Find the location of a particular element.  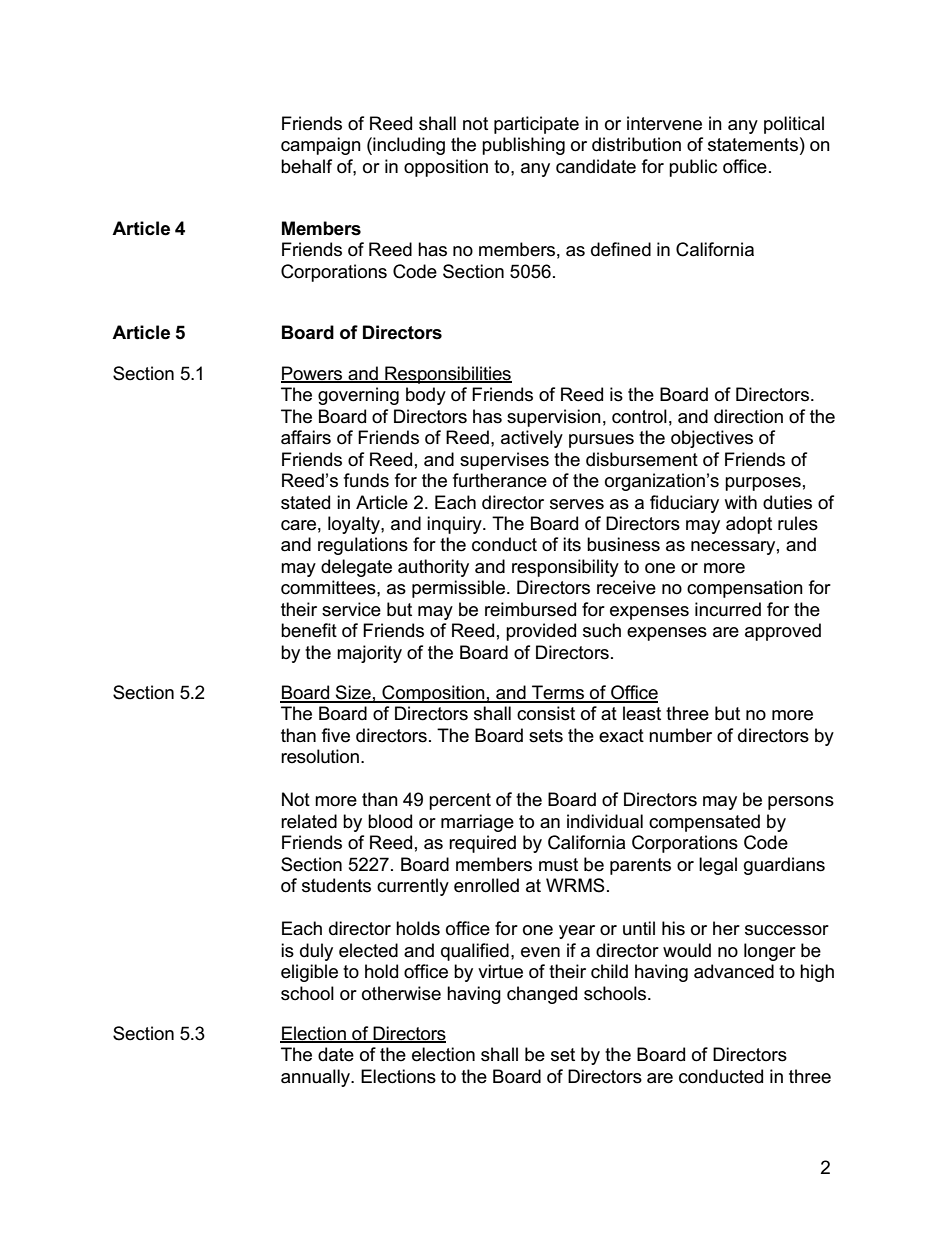

sets is located at coordinates (546, 736).
